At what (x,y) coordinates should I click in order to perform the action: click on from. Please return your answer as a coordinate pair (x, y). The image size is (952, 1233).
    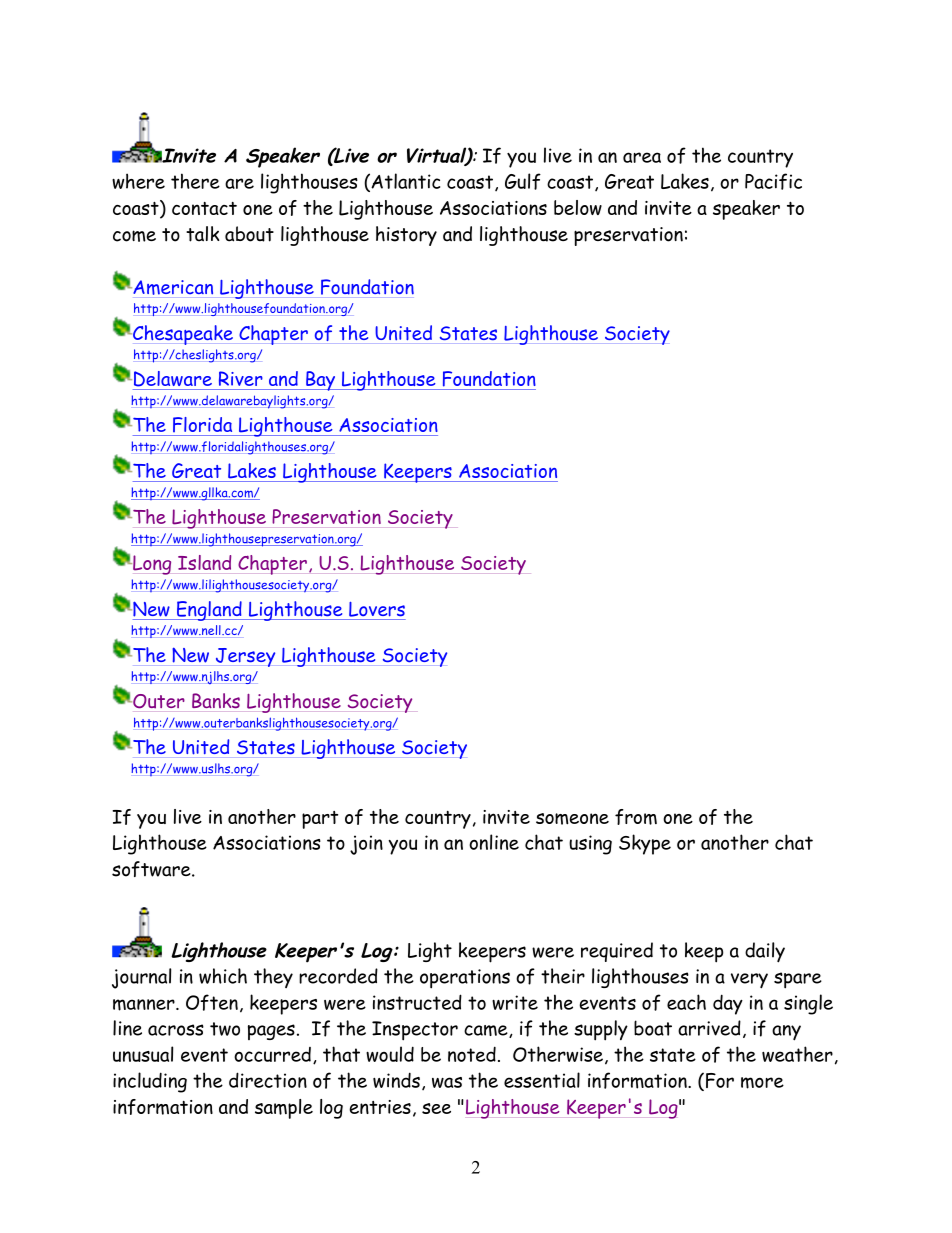
    Looking at the image, I should click on (636, 817).
